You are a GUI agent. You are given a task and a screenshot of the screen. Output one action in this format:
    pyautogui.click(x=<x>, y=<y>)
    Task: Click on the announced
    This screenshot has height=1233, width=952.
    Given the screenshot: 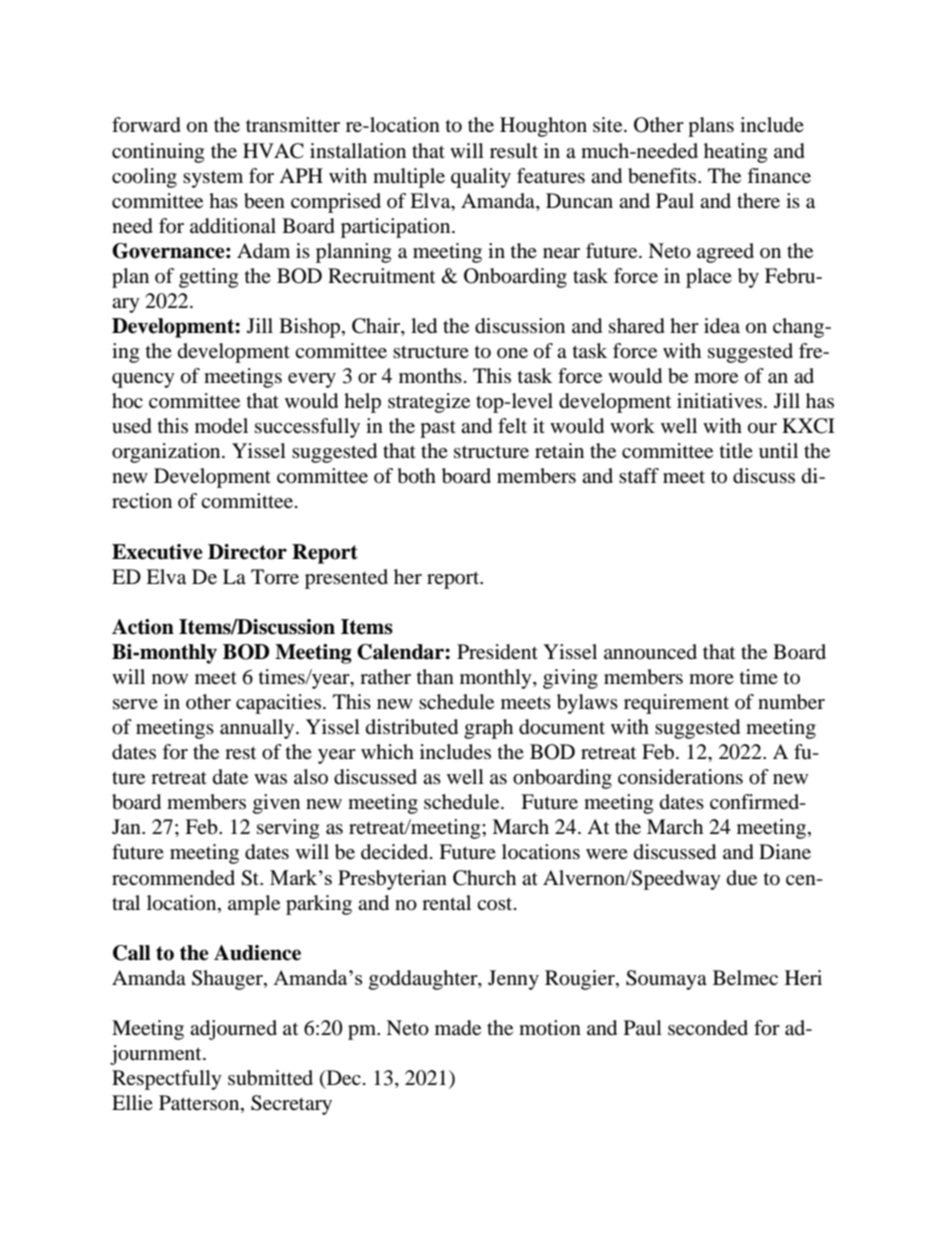 What is the action you would take?
    pyautogui.click(x=650, y=652)
